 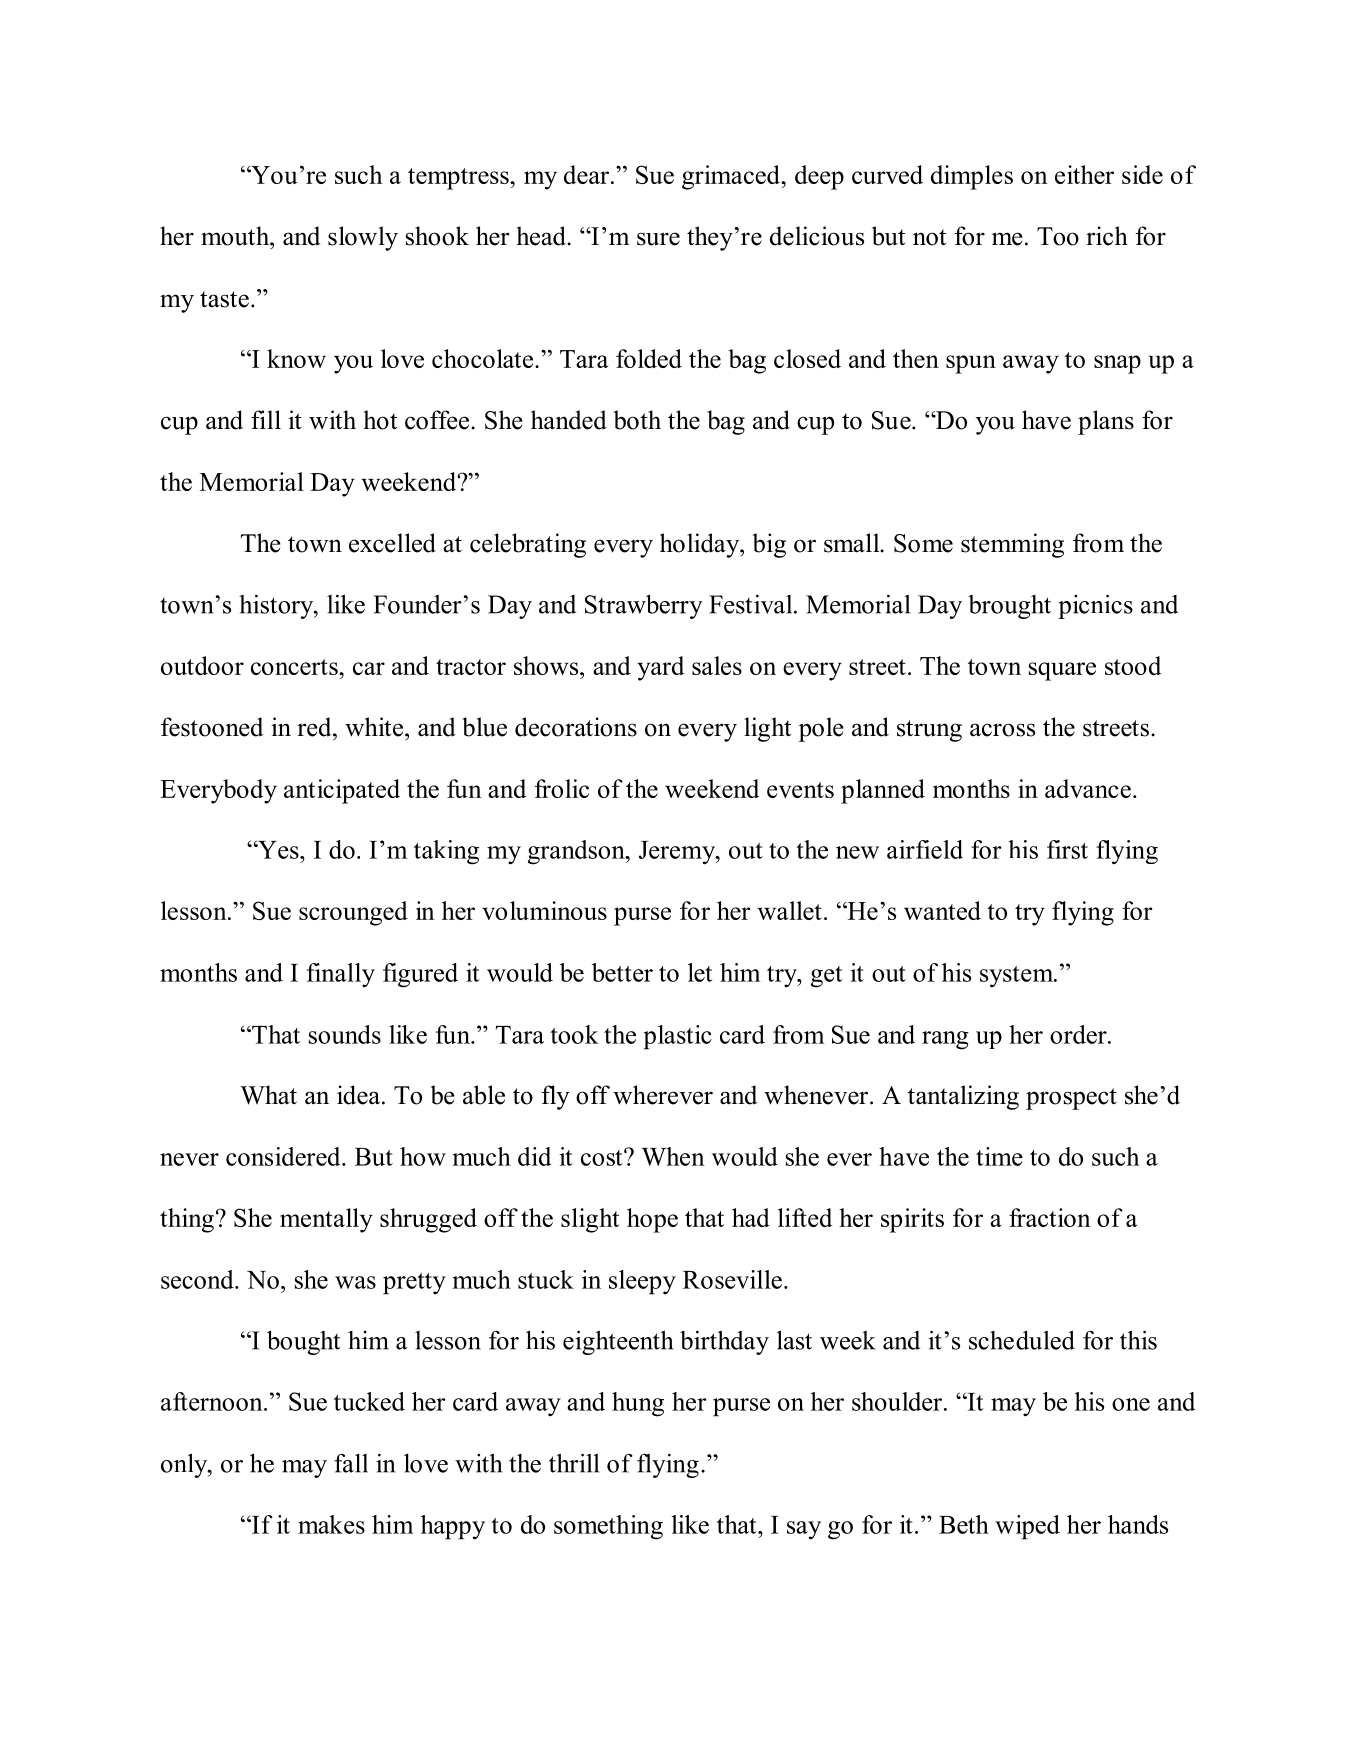 What do you see at coordinates (678, 853) in the screenshot?
I see `Jeremy` at bounding box center [678, 853].
